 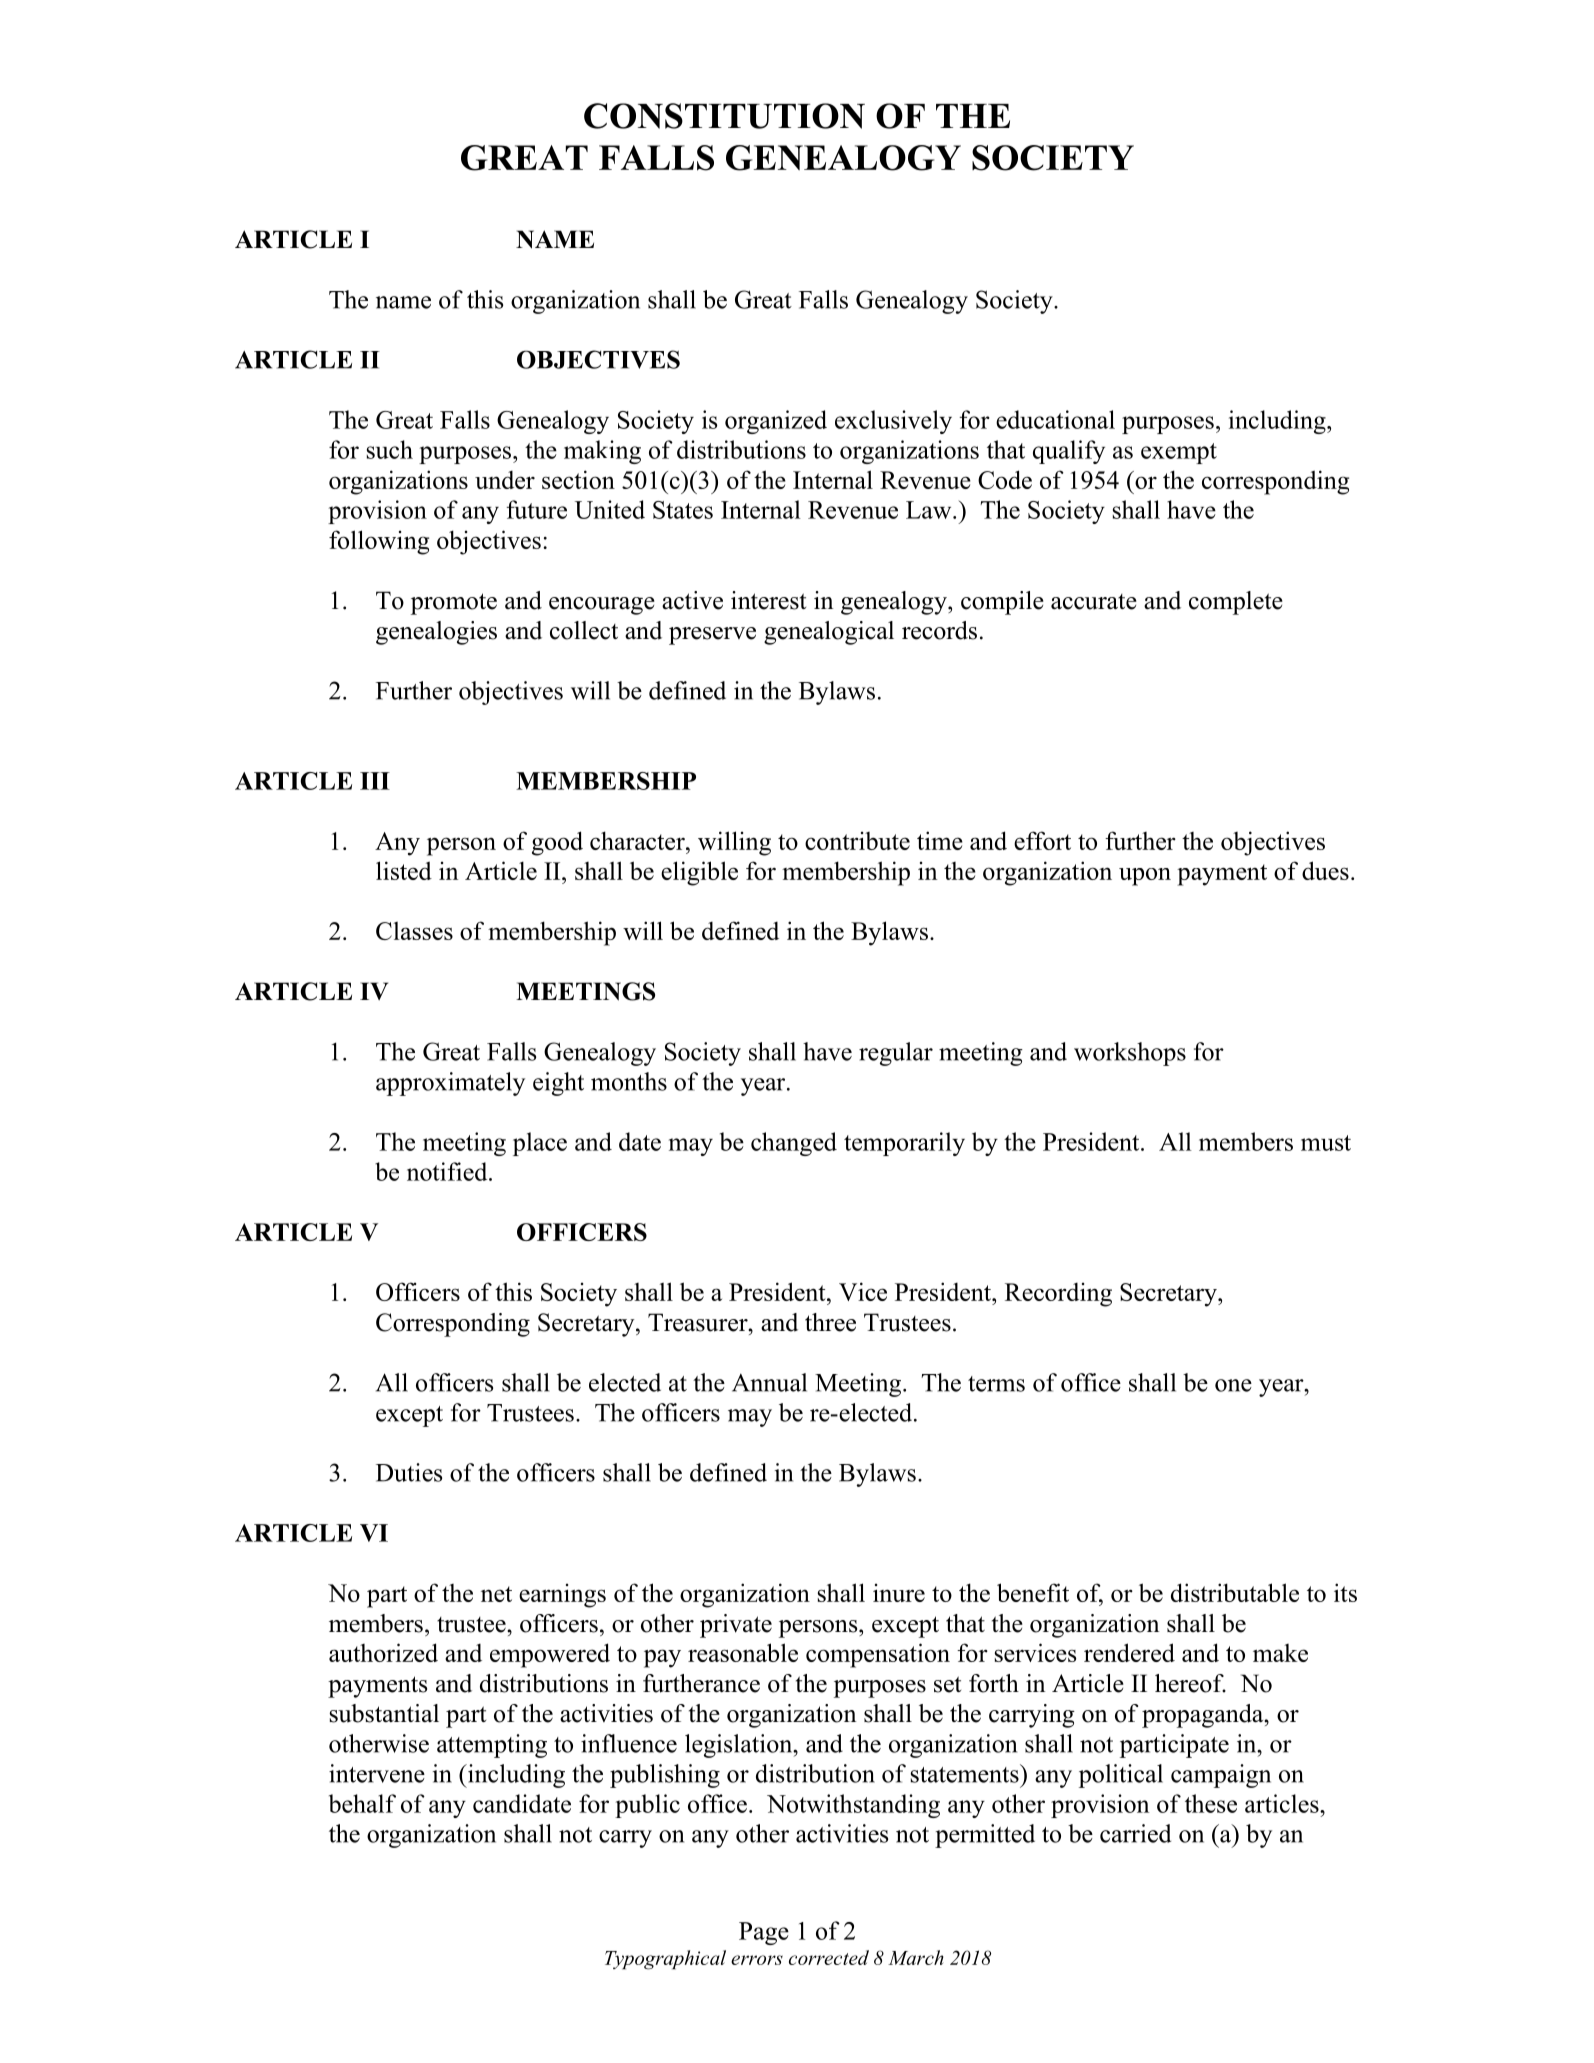 What do you see at coordinates (1179, 453) in the screenshot?
I see `exempt` at bounding box center [1179, 453].
